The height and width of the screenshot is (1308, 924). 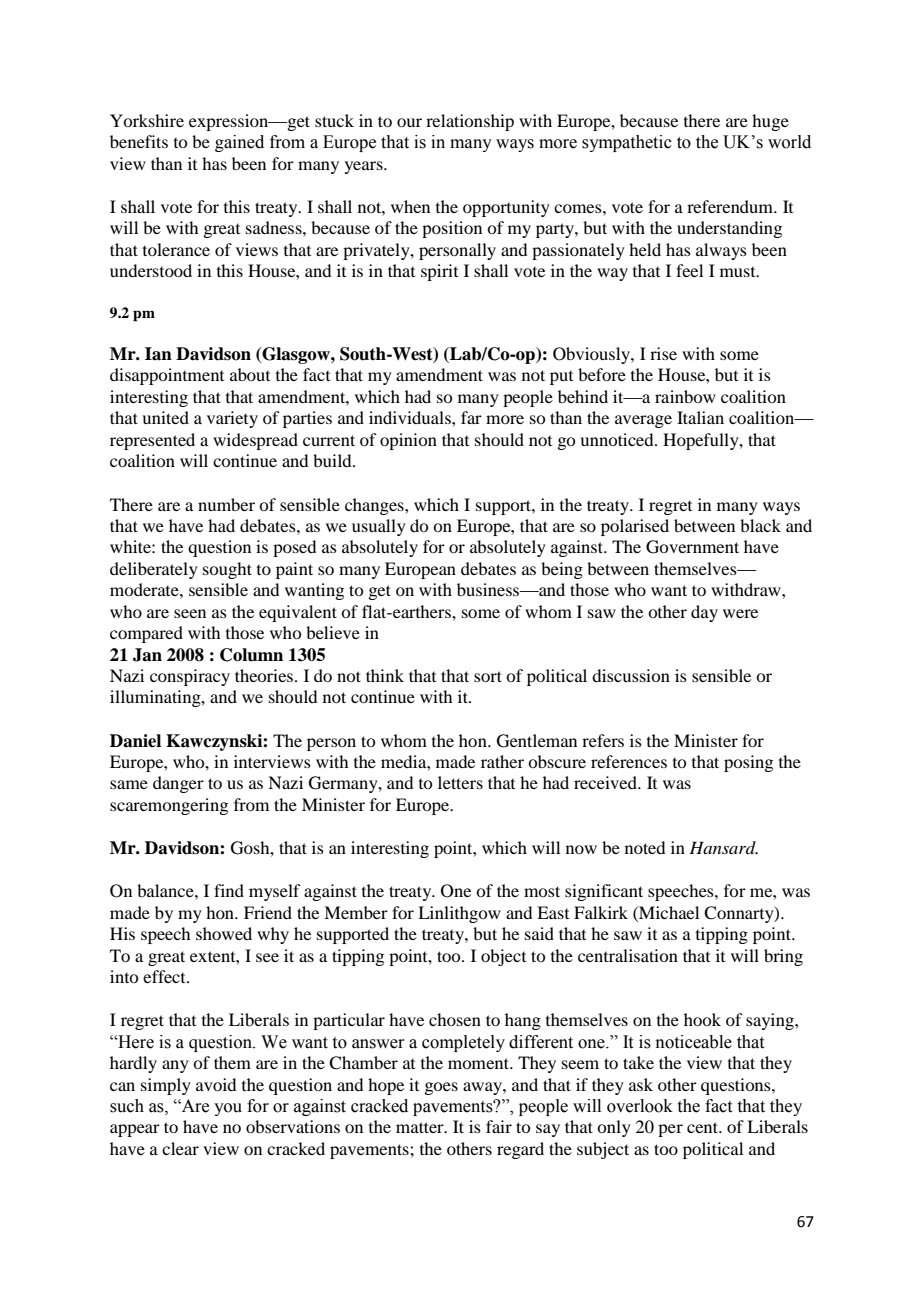 I want to click on Hansard, so click(x=723, y=847).
